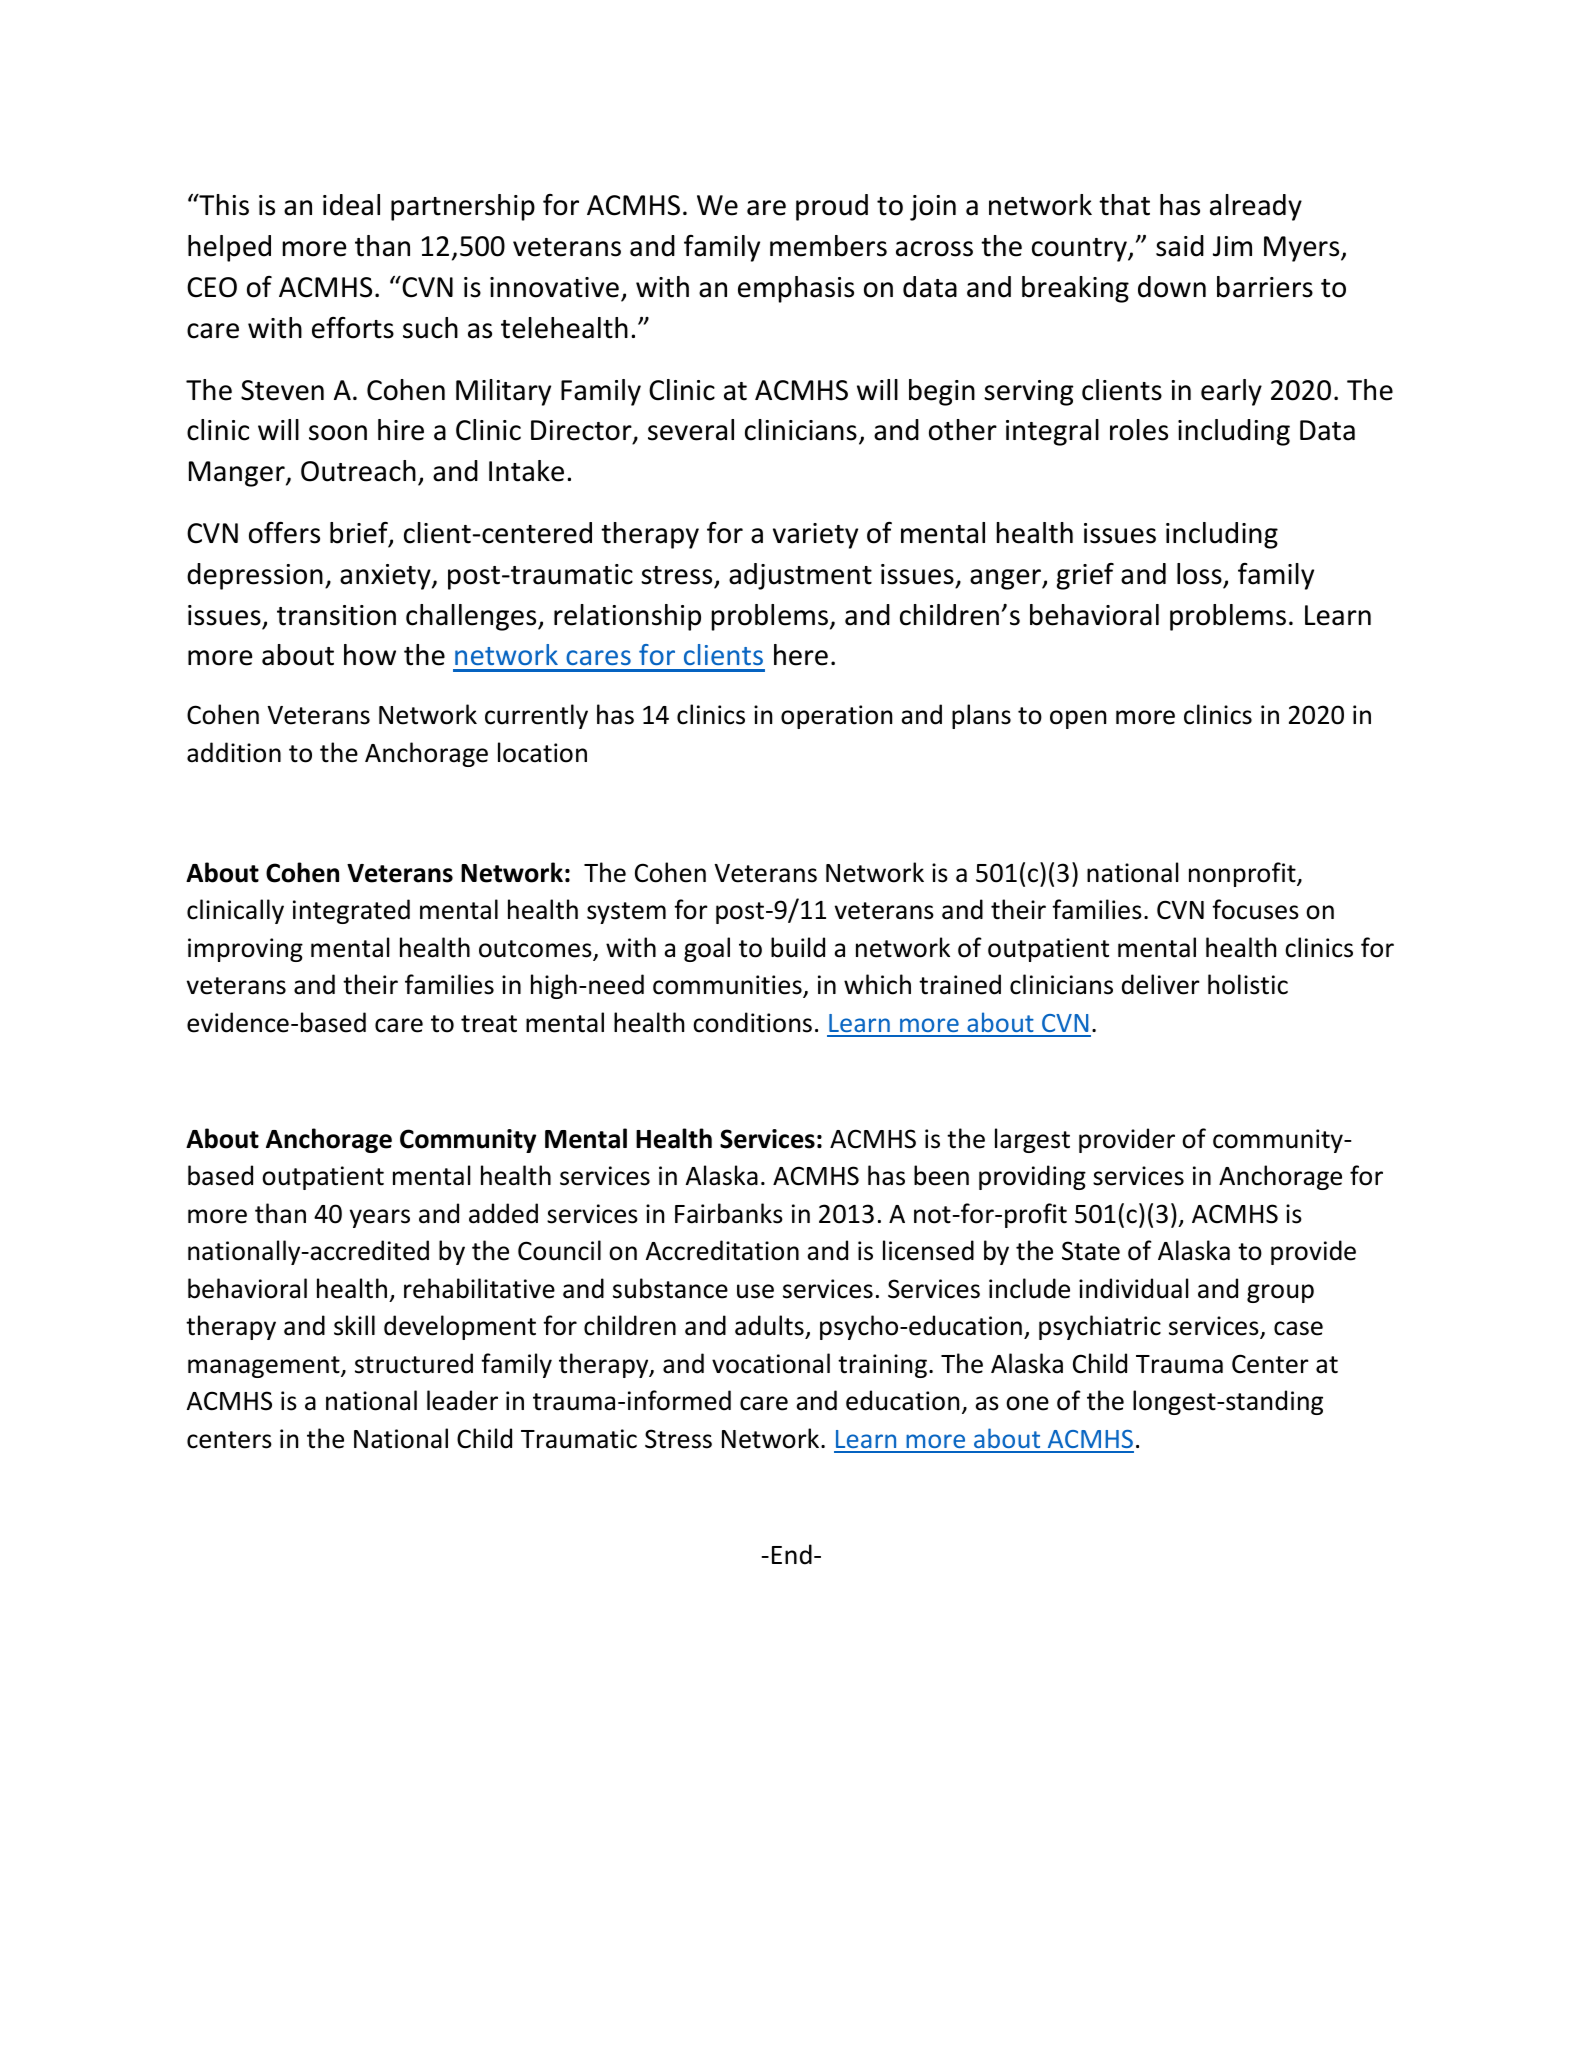 The image size is (1583, 2048). I want to click on open, so click(1078, 719).
